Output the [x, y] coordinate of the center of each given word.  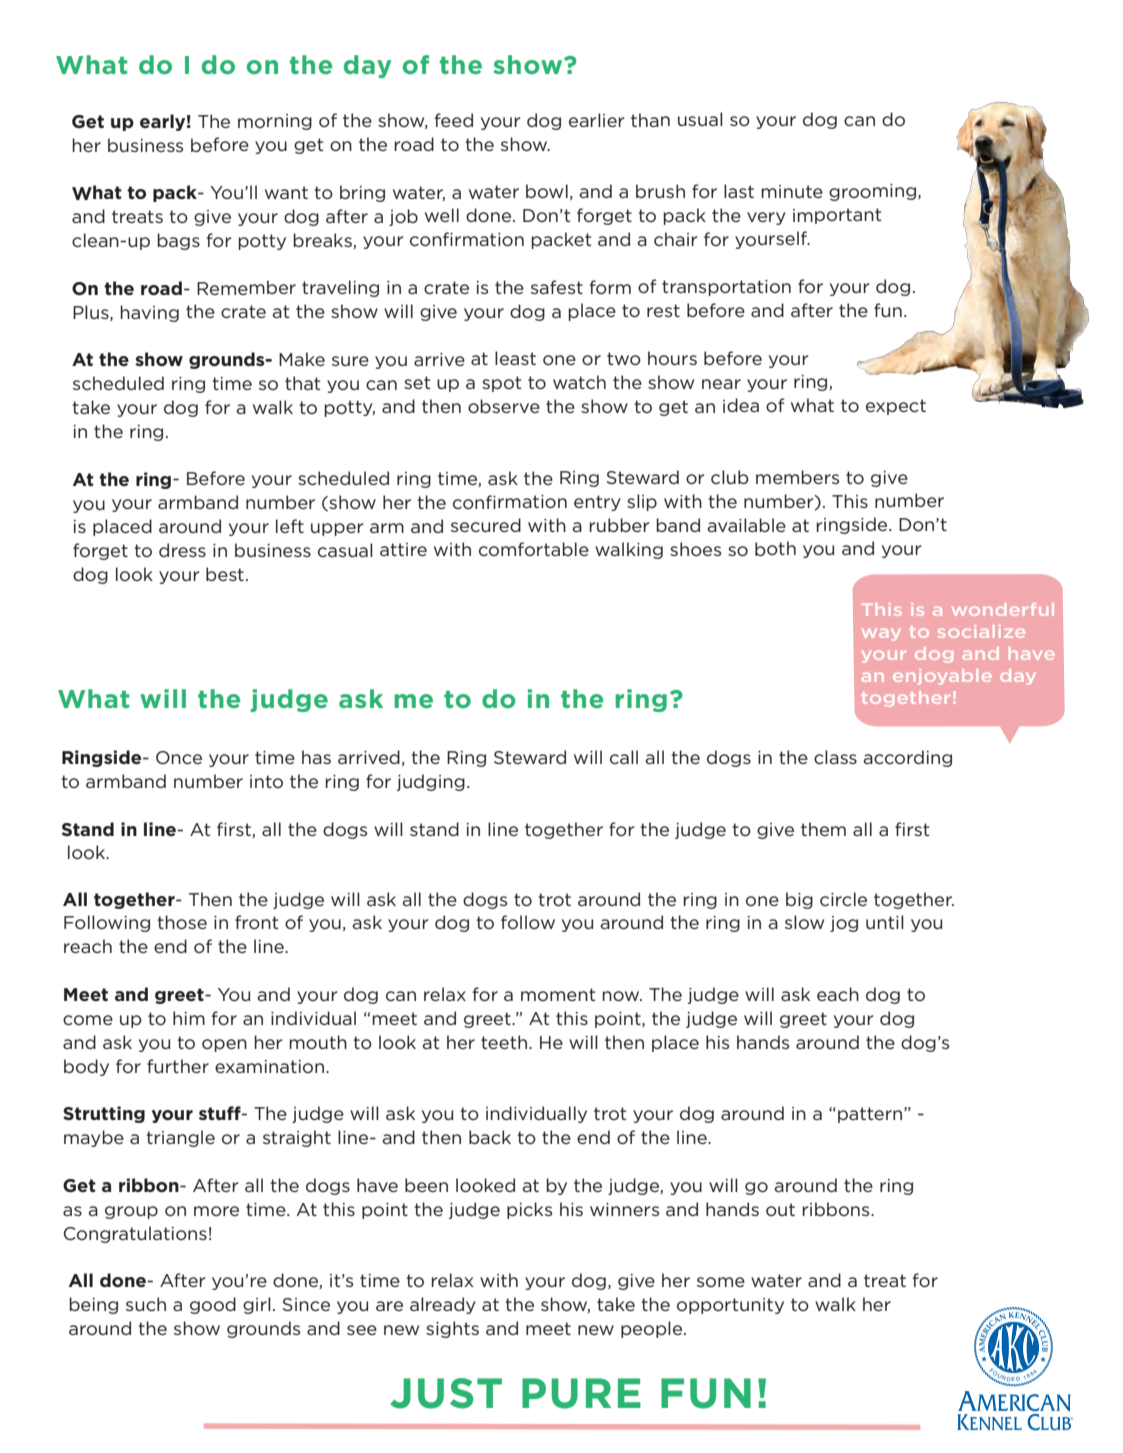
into [266, 781]
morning [275, 122]
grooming [872, 192]
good [213, 1305]
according [907, 758]
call [624, 757]
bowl [547, 191]
